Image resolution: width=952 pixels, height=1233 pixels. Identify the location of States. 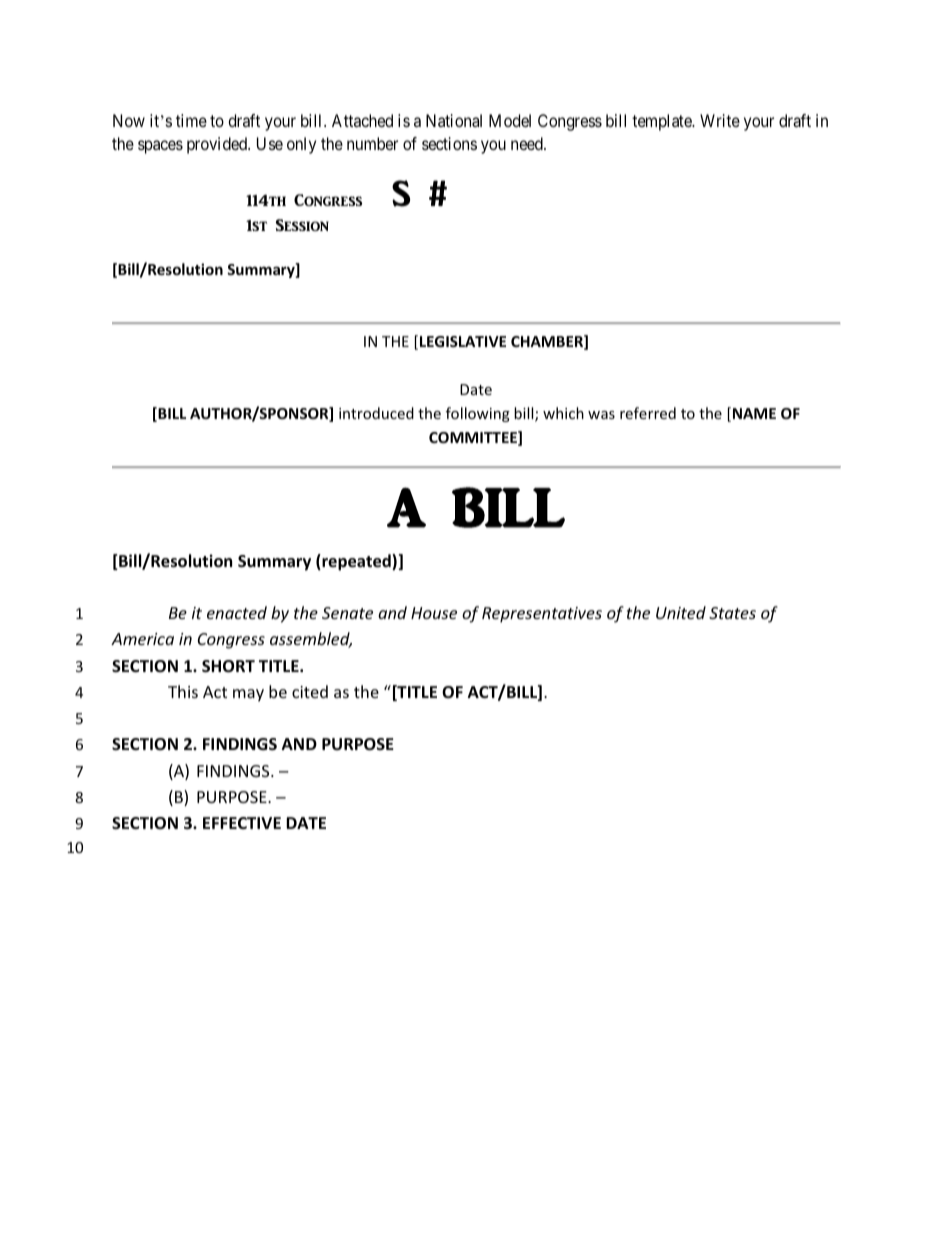
(732, 613).
